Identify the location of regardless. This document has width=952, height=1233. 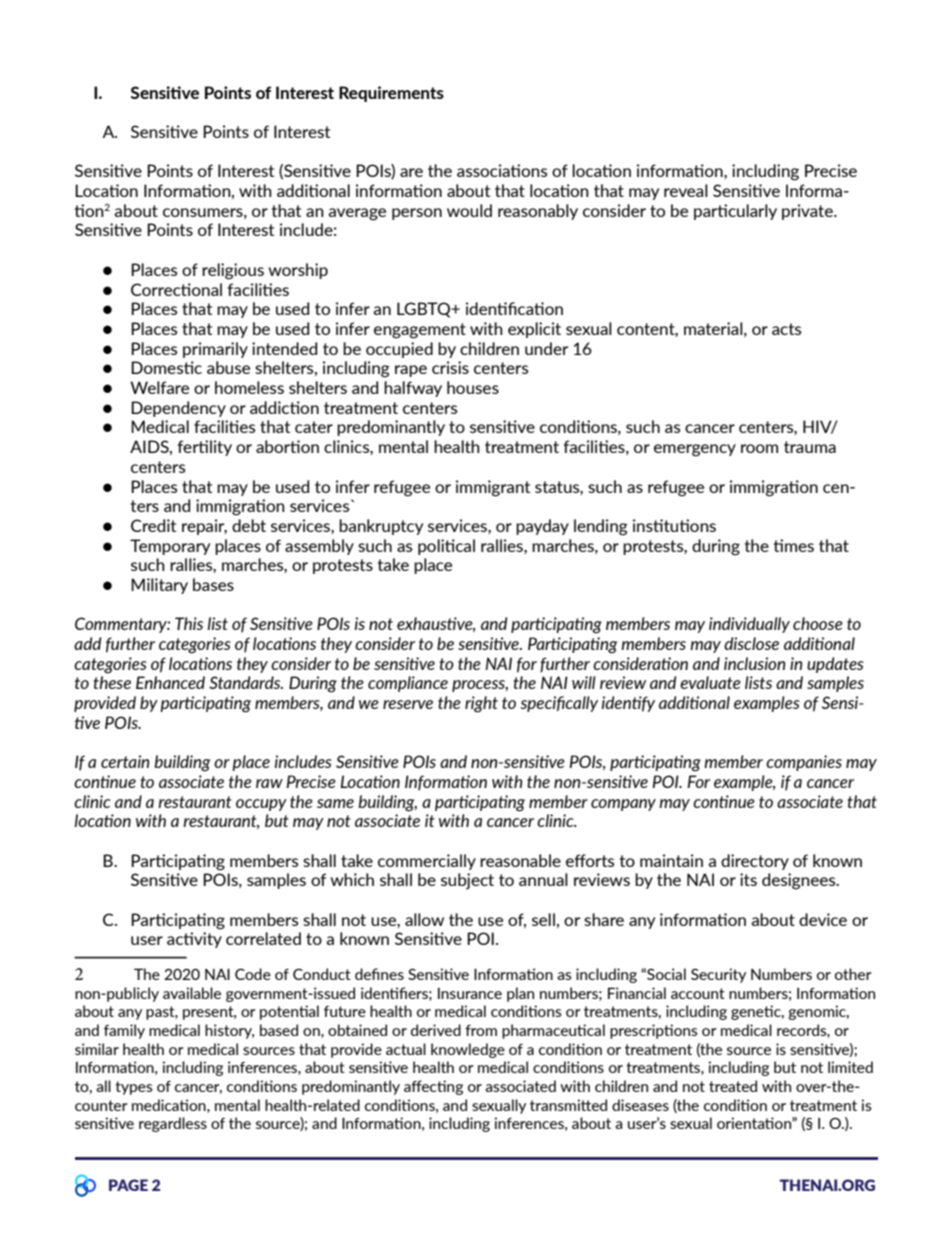
(173, 1124).
